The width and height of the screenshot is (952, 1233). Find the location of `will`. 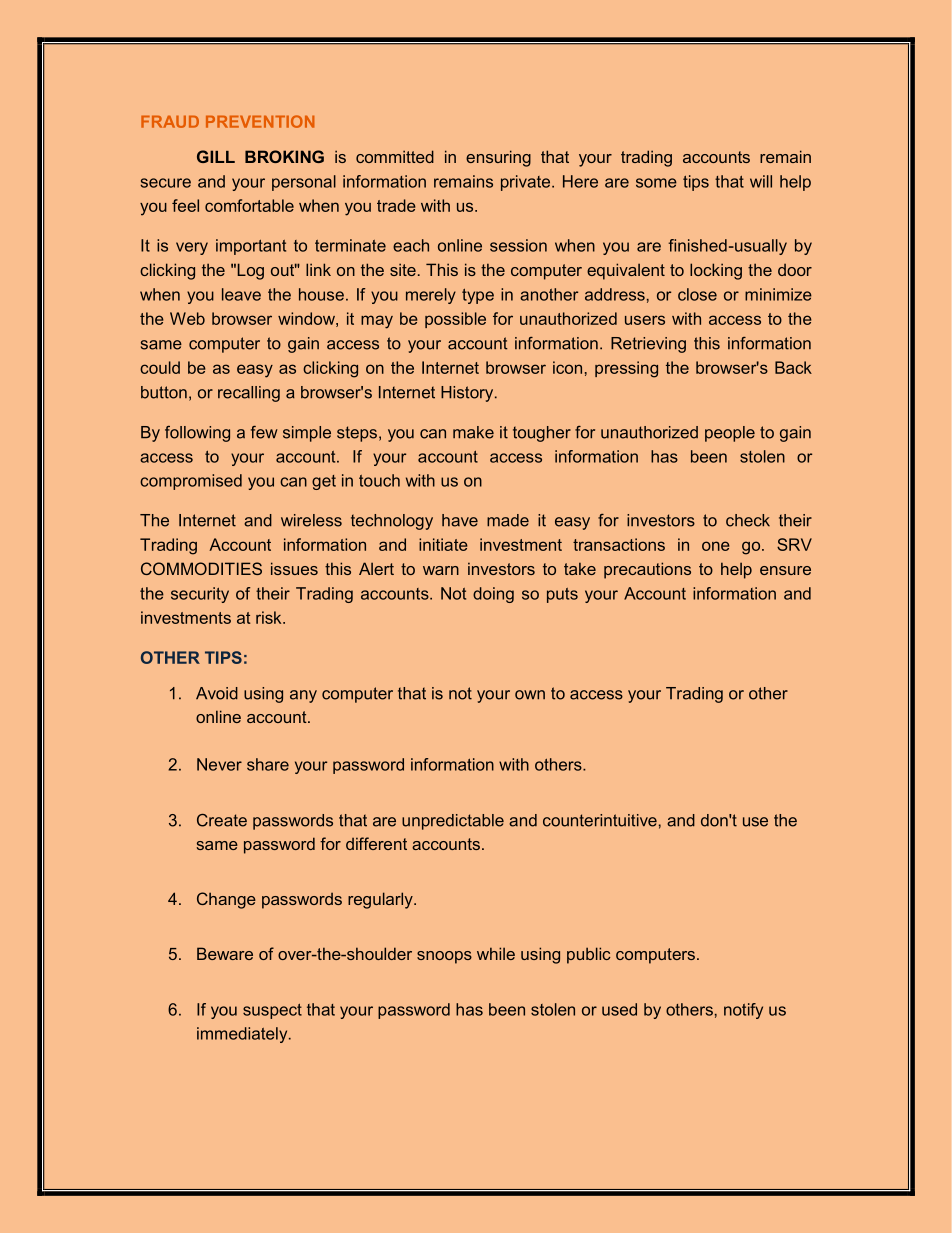

will is located at coordinates (761, 181).
